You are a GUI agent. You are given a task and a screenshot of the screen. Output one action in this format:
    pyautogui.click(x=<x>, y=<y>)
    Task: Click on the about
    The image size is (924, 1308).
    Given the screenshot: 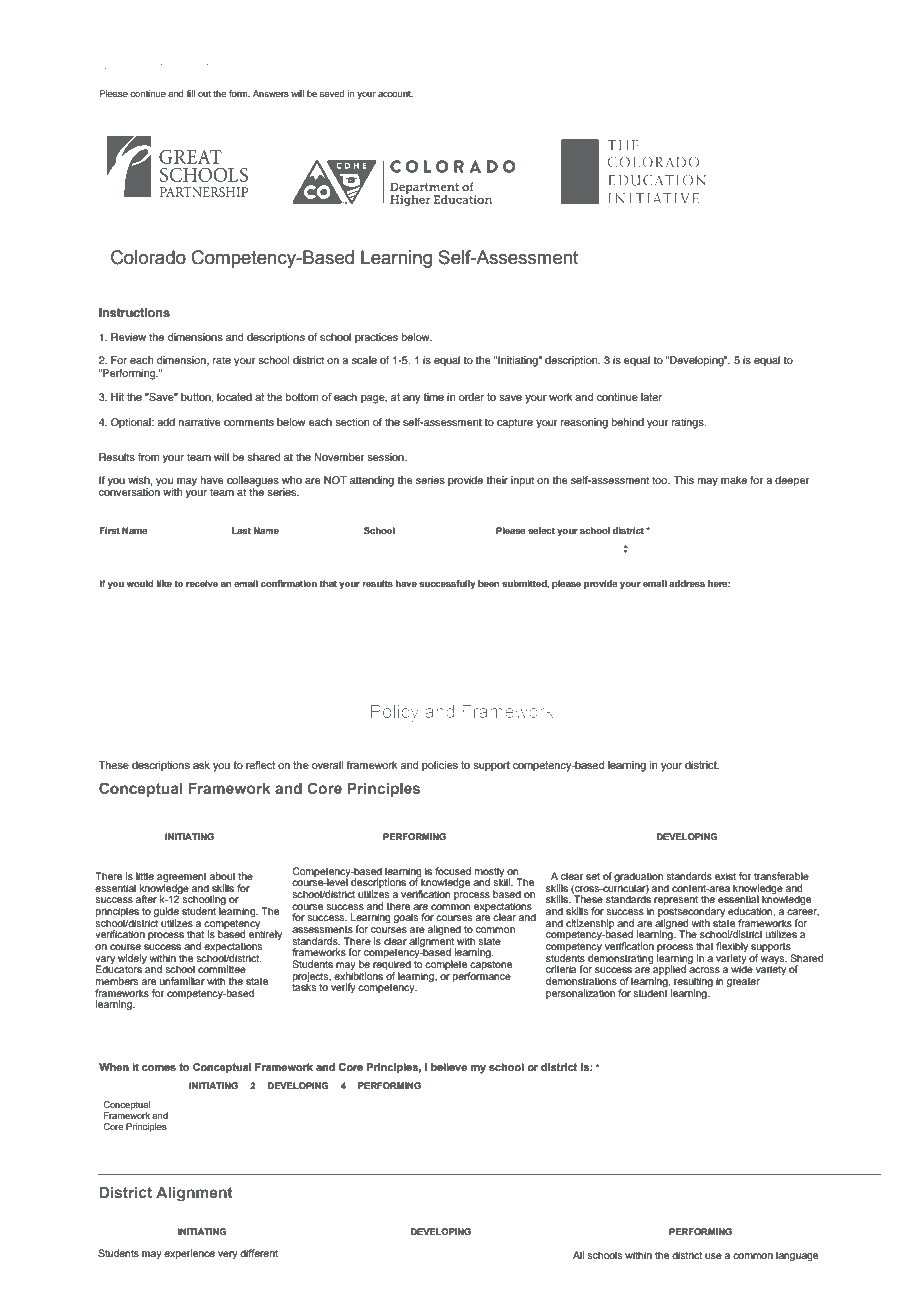 What is the action you would take?
    pyautogui.click(x=223, y=876)
